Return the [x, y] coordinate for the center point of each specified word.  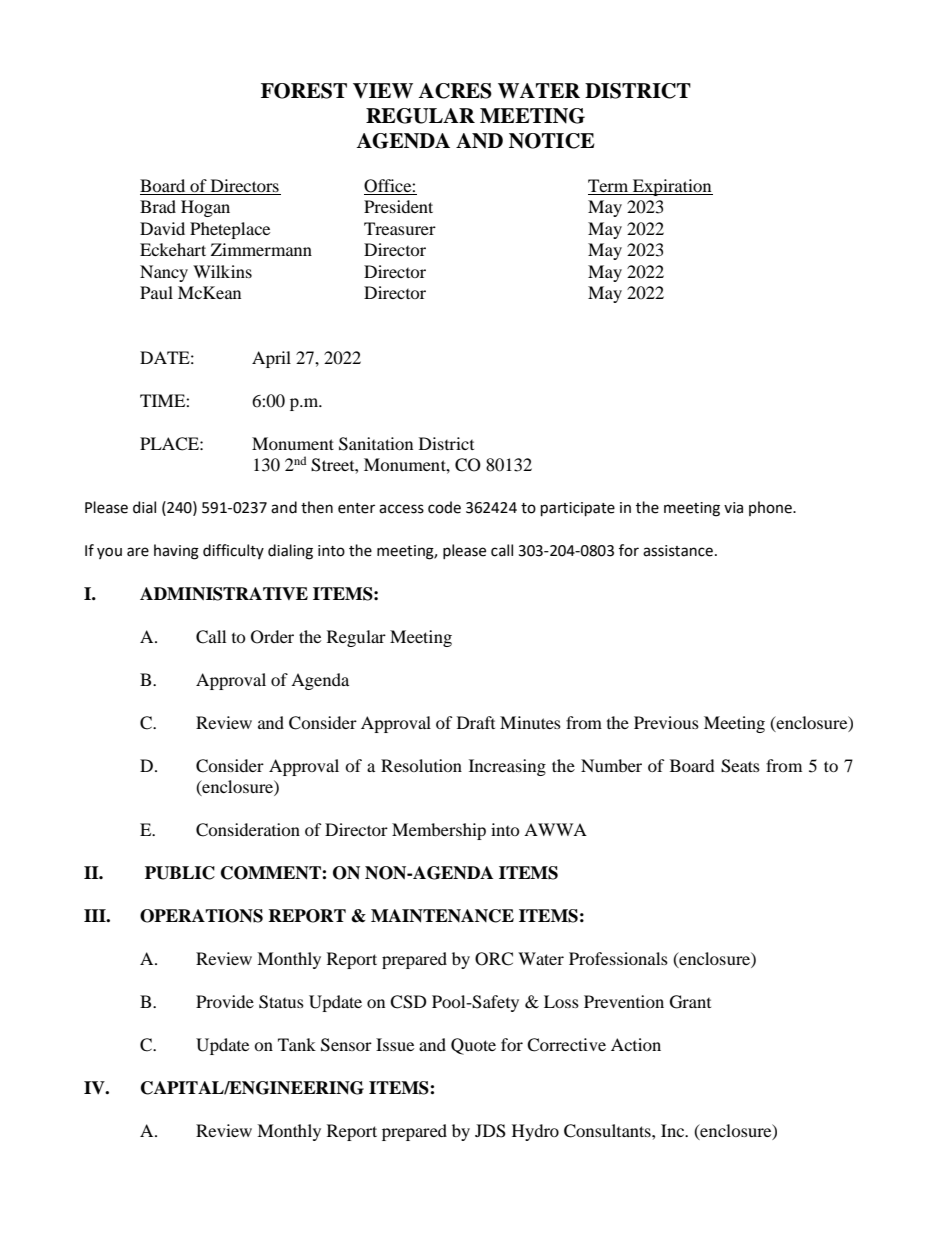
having [176, 552]
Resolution [421, 765]
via [733, 508]
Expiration [672, 187]
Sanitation [376, 444]
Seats [740, 766]
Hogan [205, 208]
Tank [297, 1044]
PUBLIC [180, 873]
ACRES [455, 91]
